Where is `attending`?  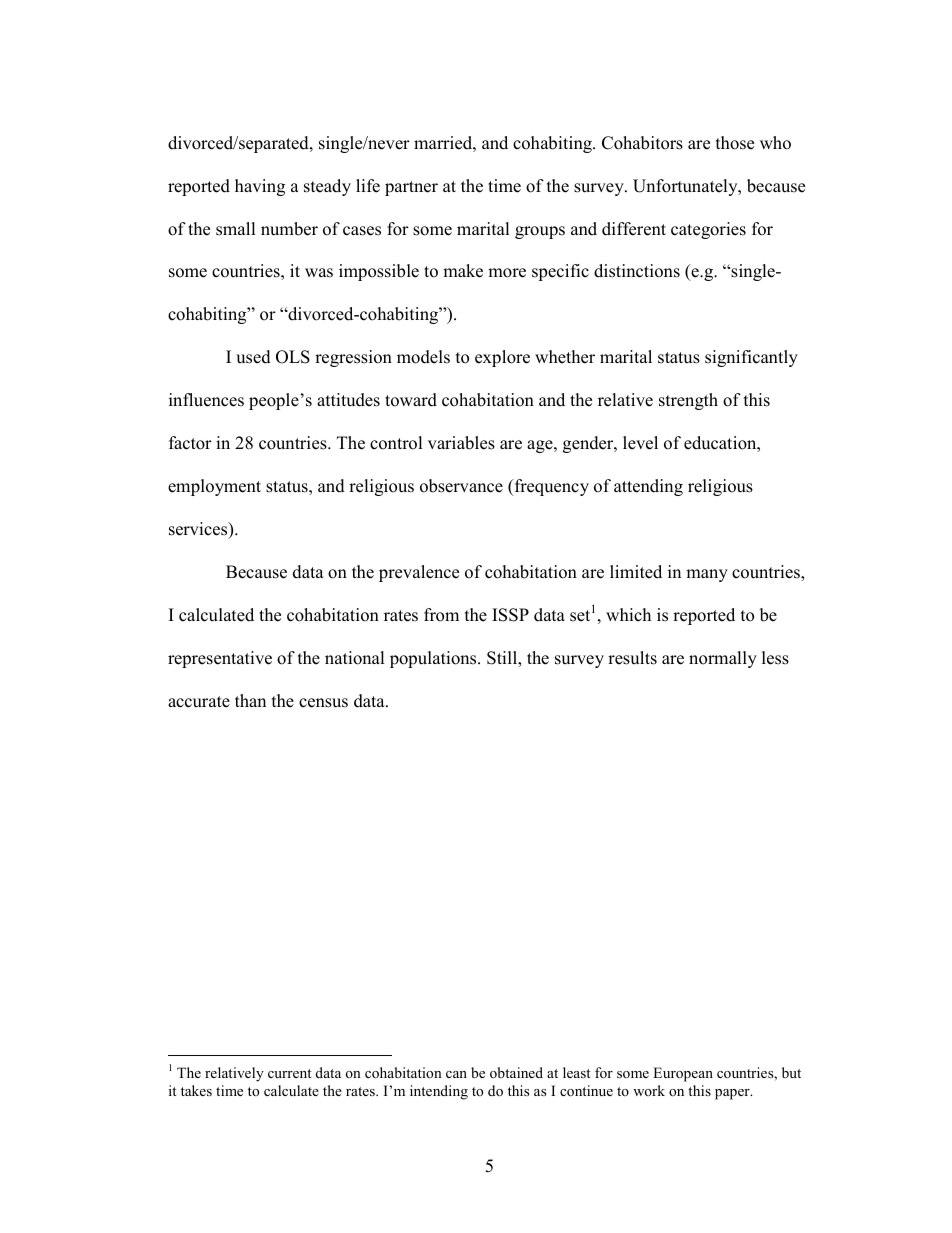 attending is located at coordinates (648, 487).
